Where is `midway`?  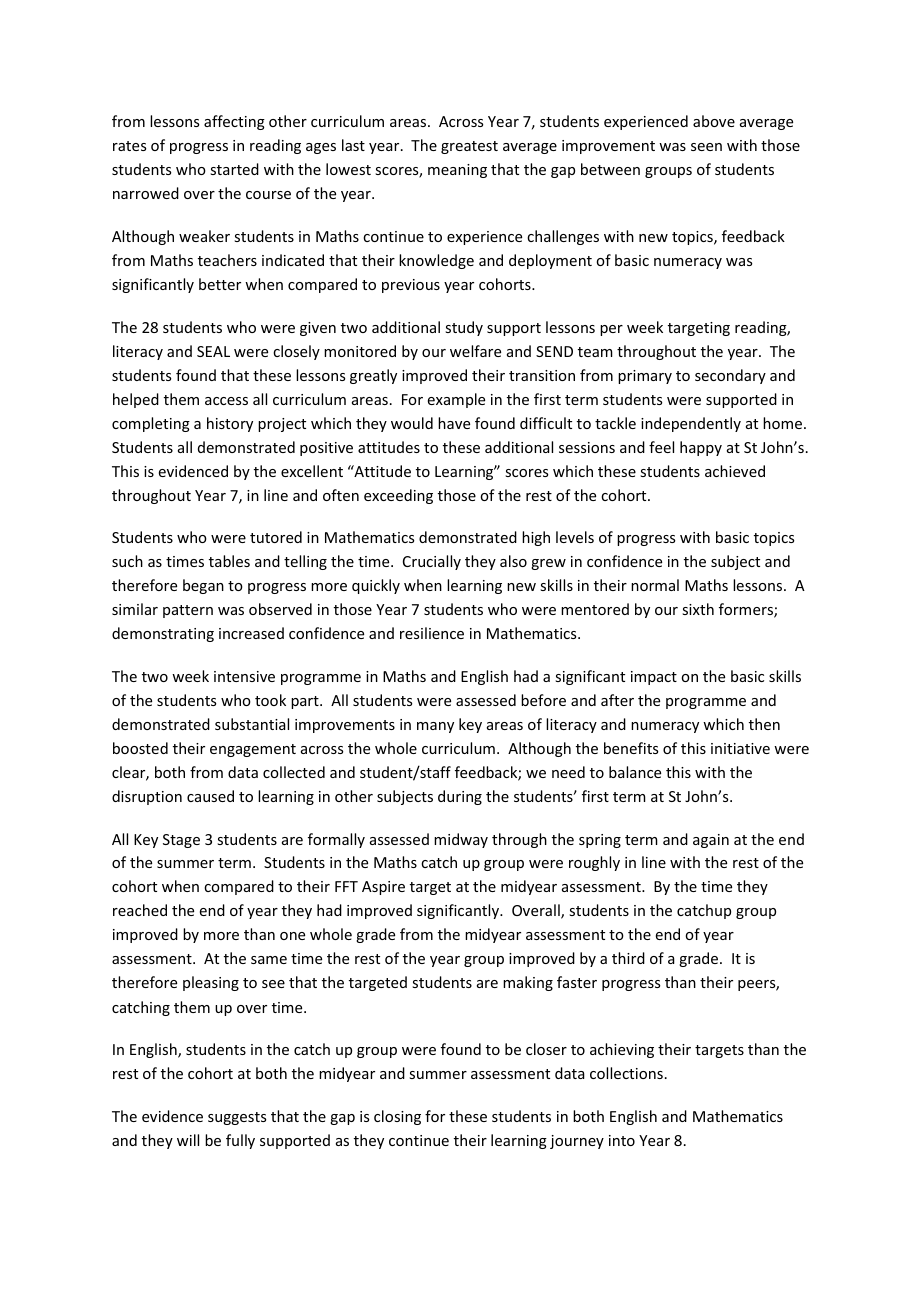 midway is located at coordinates (461, 840).
